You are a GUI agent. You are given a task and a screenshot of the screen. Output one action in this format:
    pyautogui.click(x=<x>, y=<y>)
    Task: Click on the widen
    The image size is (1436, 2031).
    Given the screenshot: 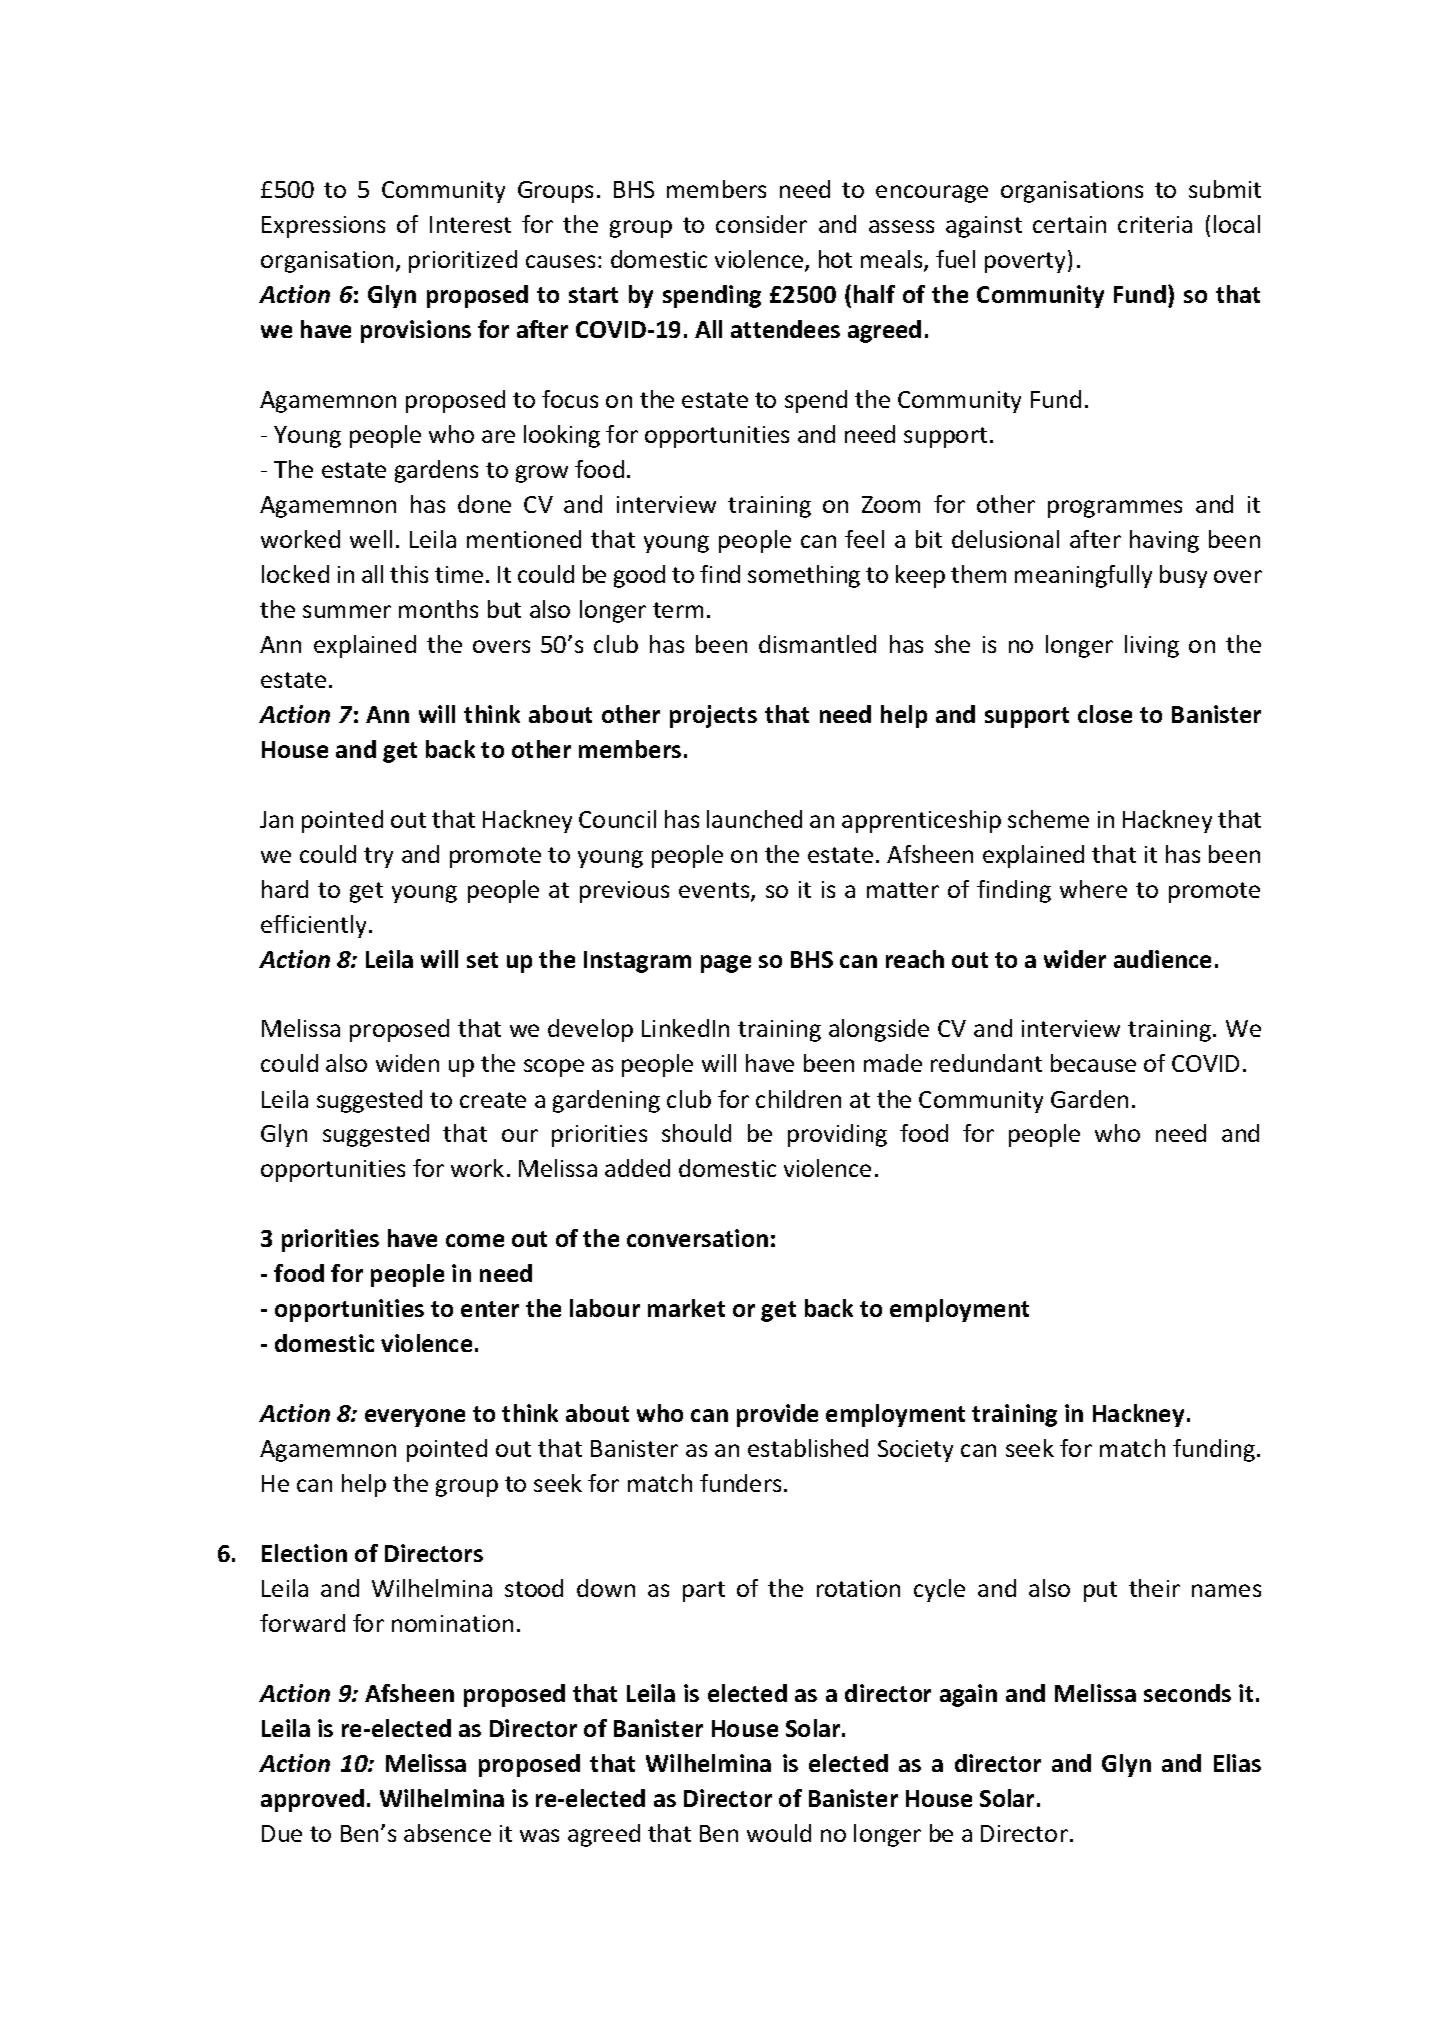 What is the action you would take?
    pyautogui.click(x=407, y=1063)
